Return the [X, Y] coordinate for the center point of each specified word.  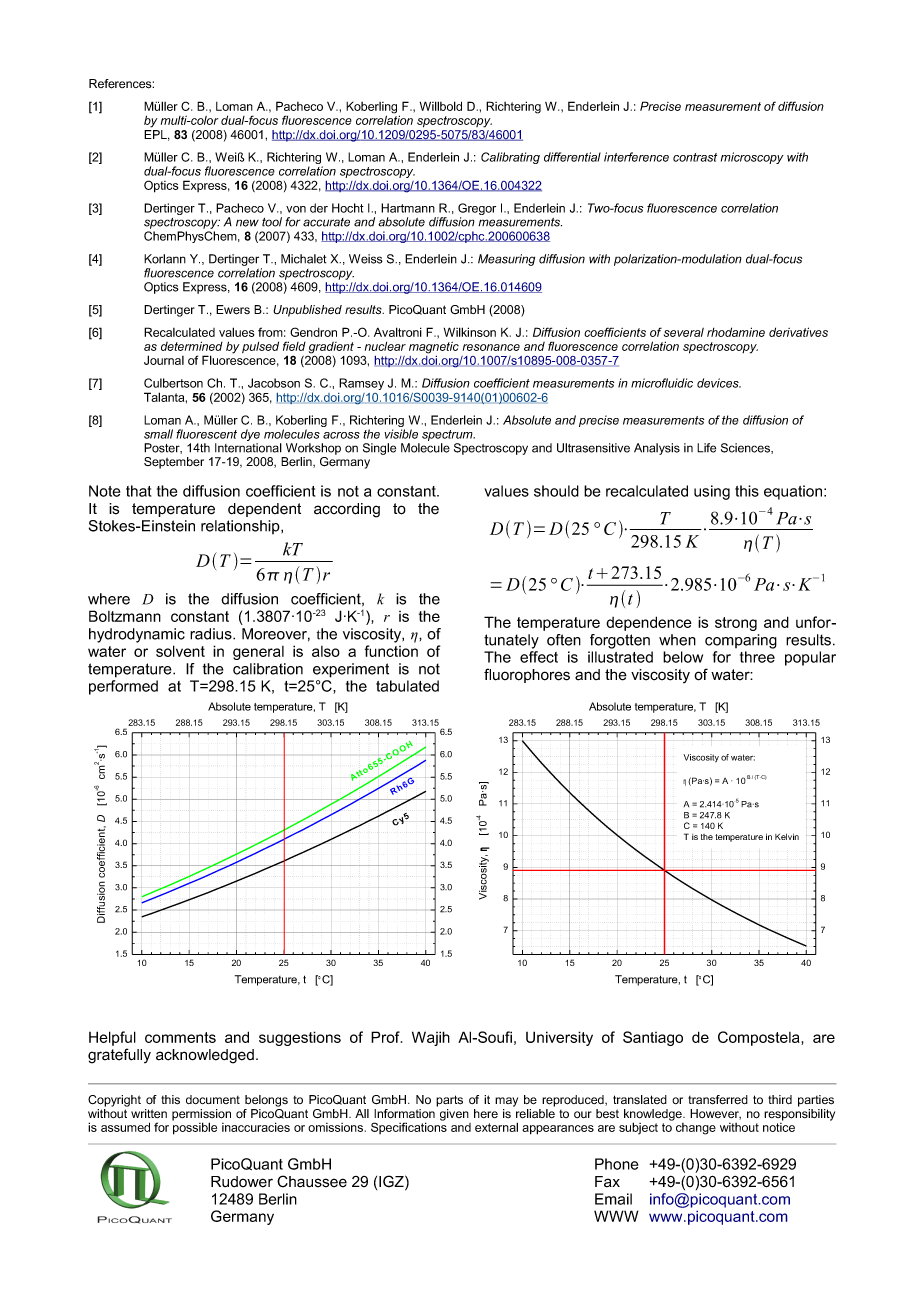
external [496, 1127]
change [696, 1129]
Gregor [477, 210]
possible [195, 1128]
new [247, 223]
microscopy [752, 158]
